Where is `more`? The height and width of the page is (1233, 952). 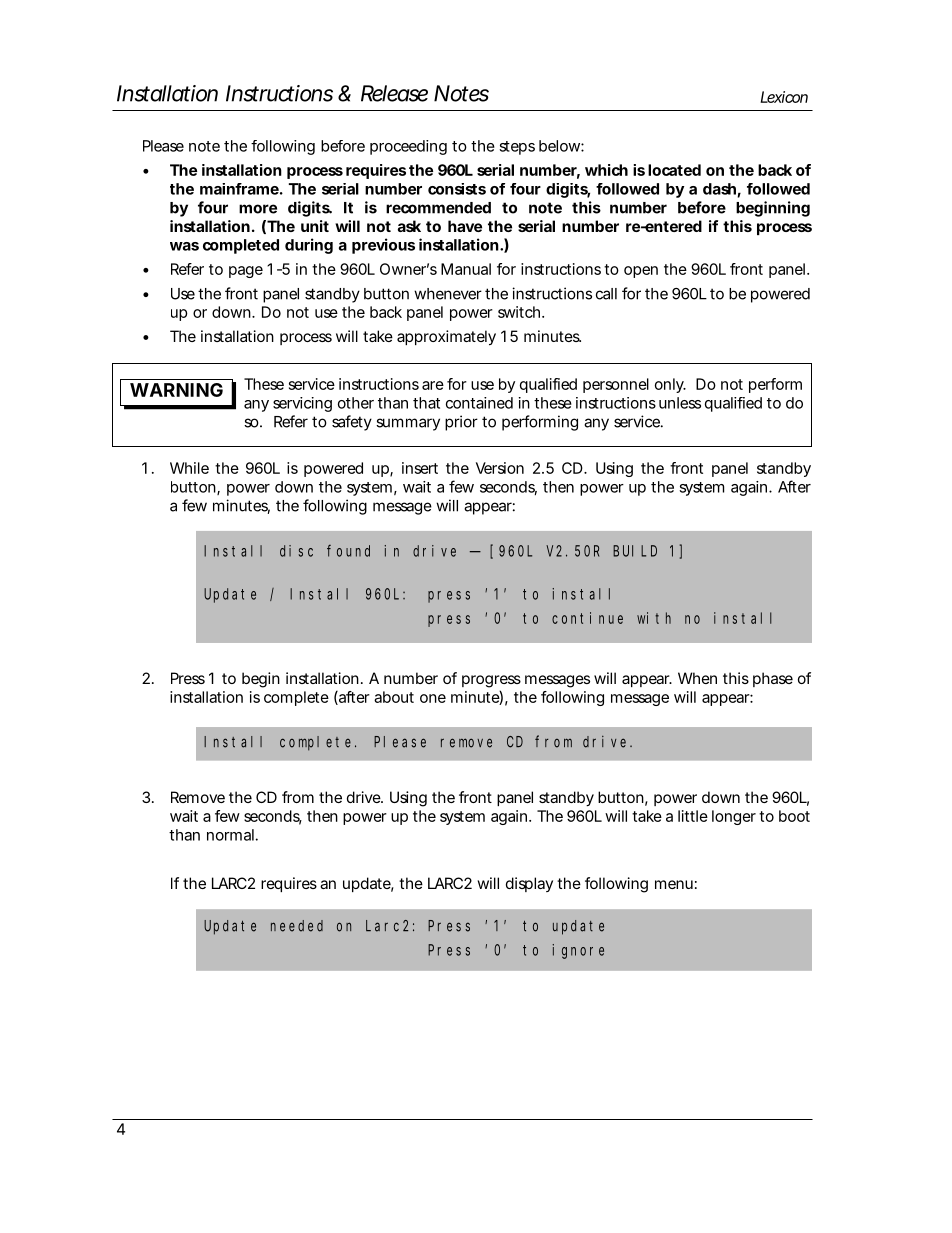 more is located at coordinates (258, 209).
